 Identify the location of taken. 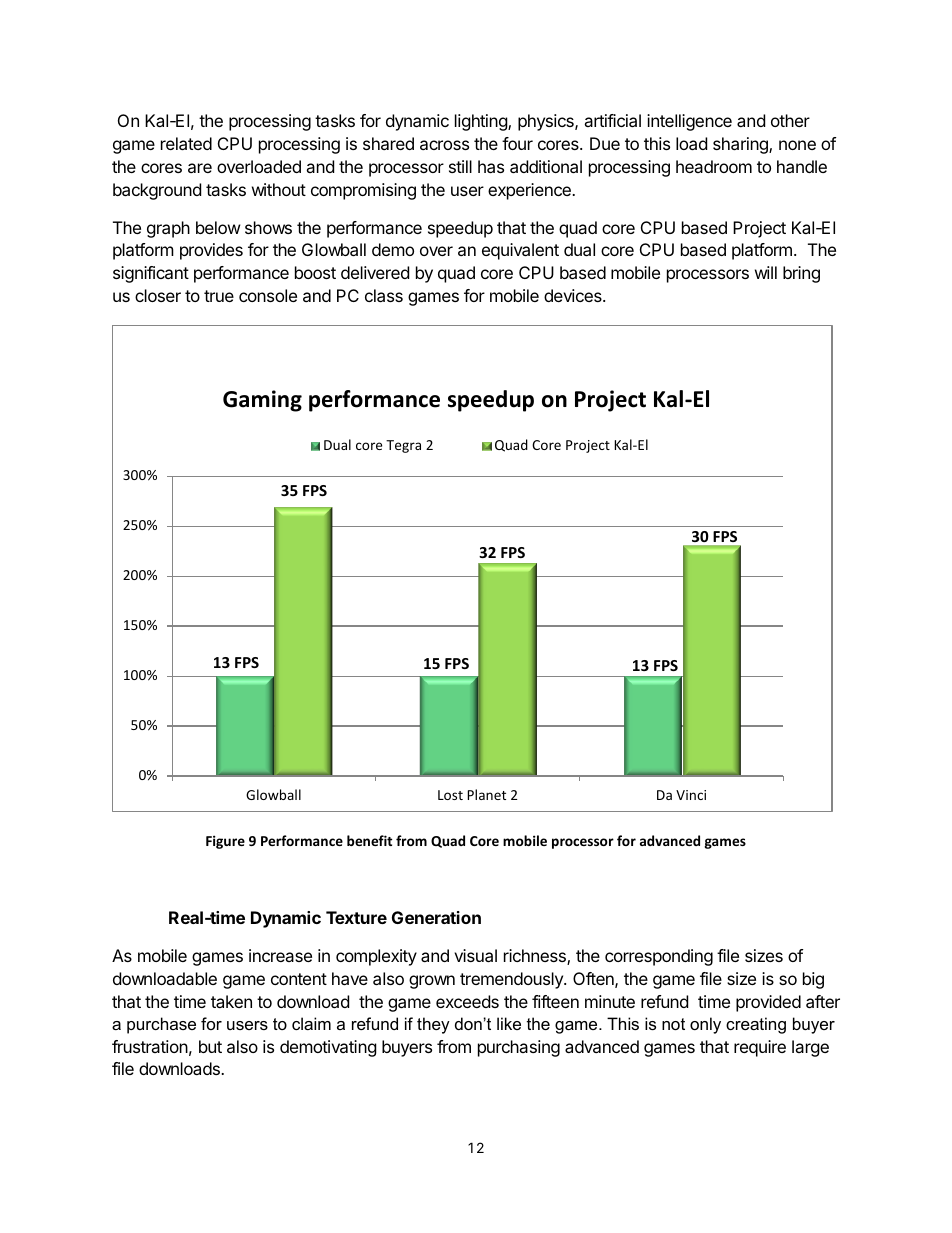
(231, 1001).
